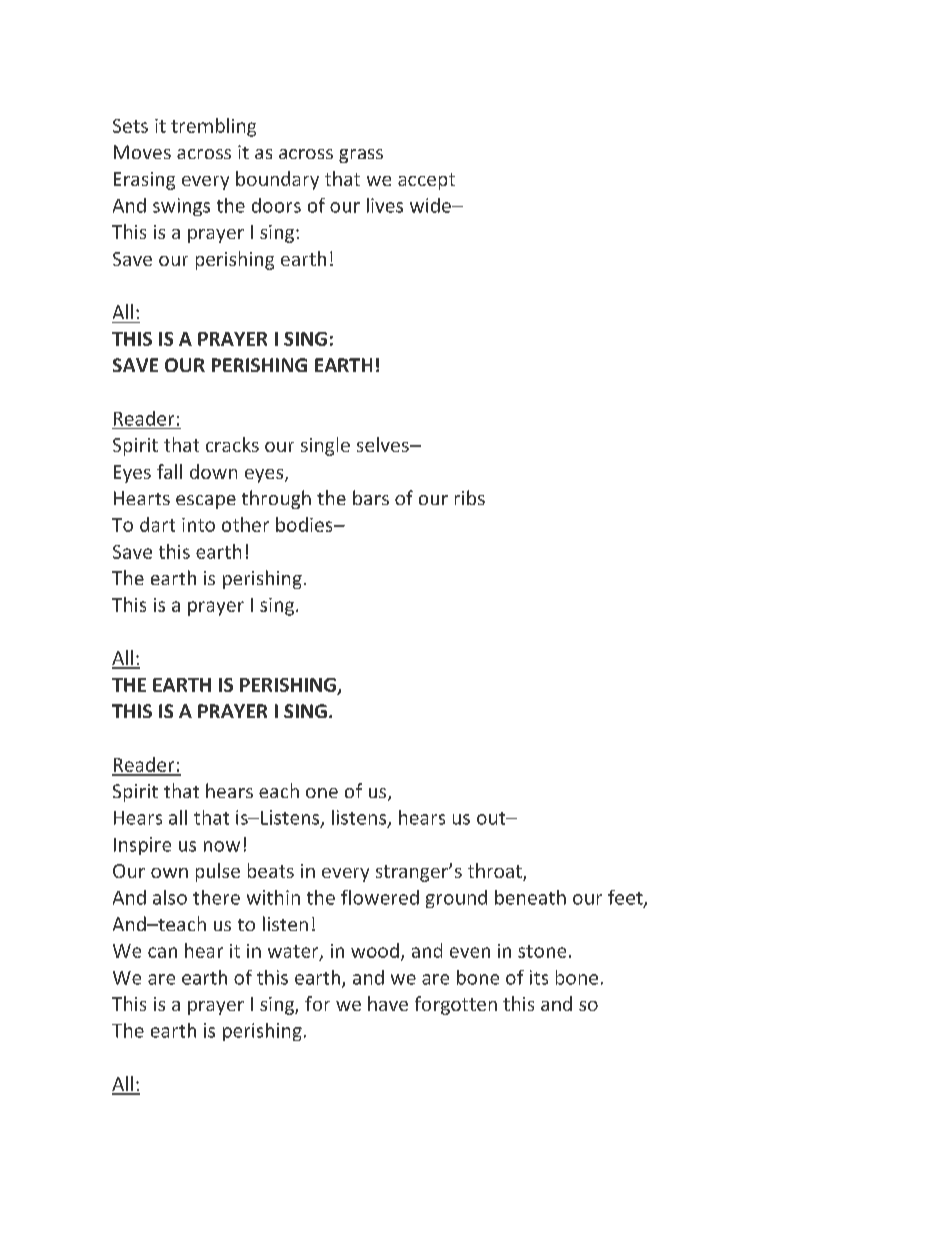 Image resolution: width=952 pixels, height=1233 pixels. What do you see at coordinates (222, 846) in the screenshot?
I see `now` at bounding box center [222, 846].
